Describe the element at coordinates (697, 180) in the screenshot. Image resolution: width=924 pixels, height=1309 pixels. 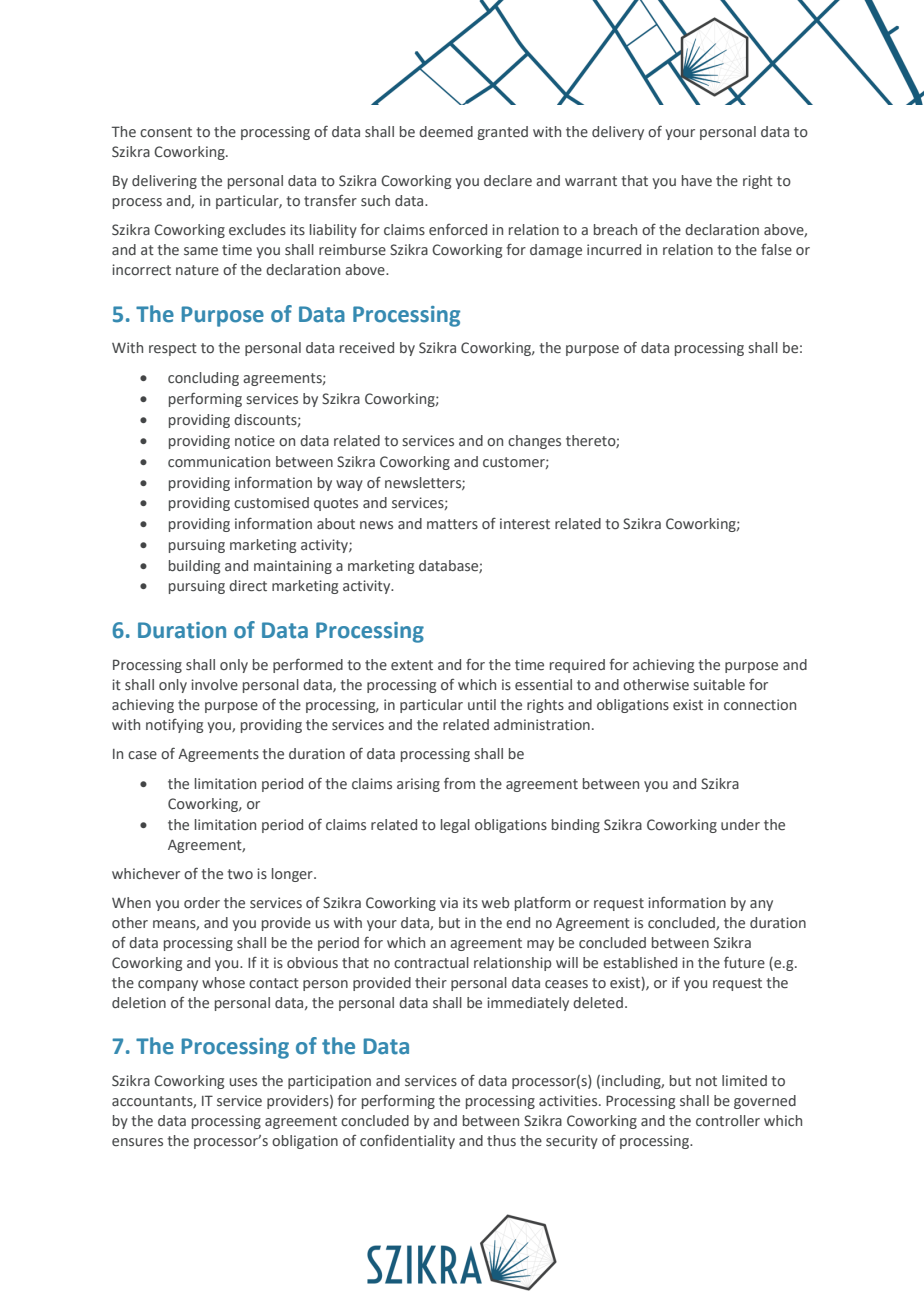
I see `have` at that location.
